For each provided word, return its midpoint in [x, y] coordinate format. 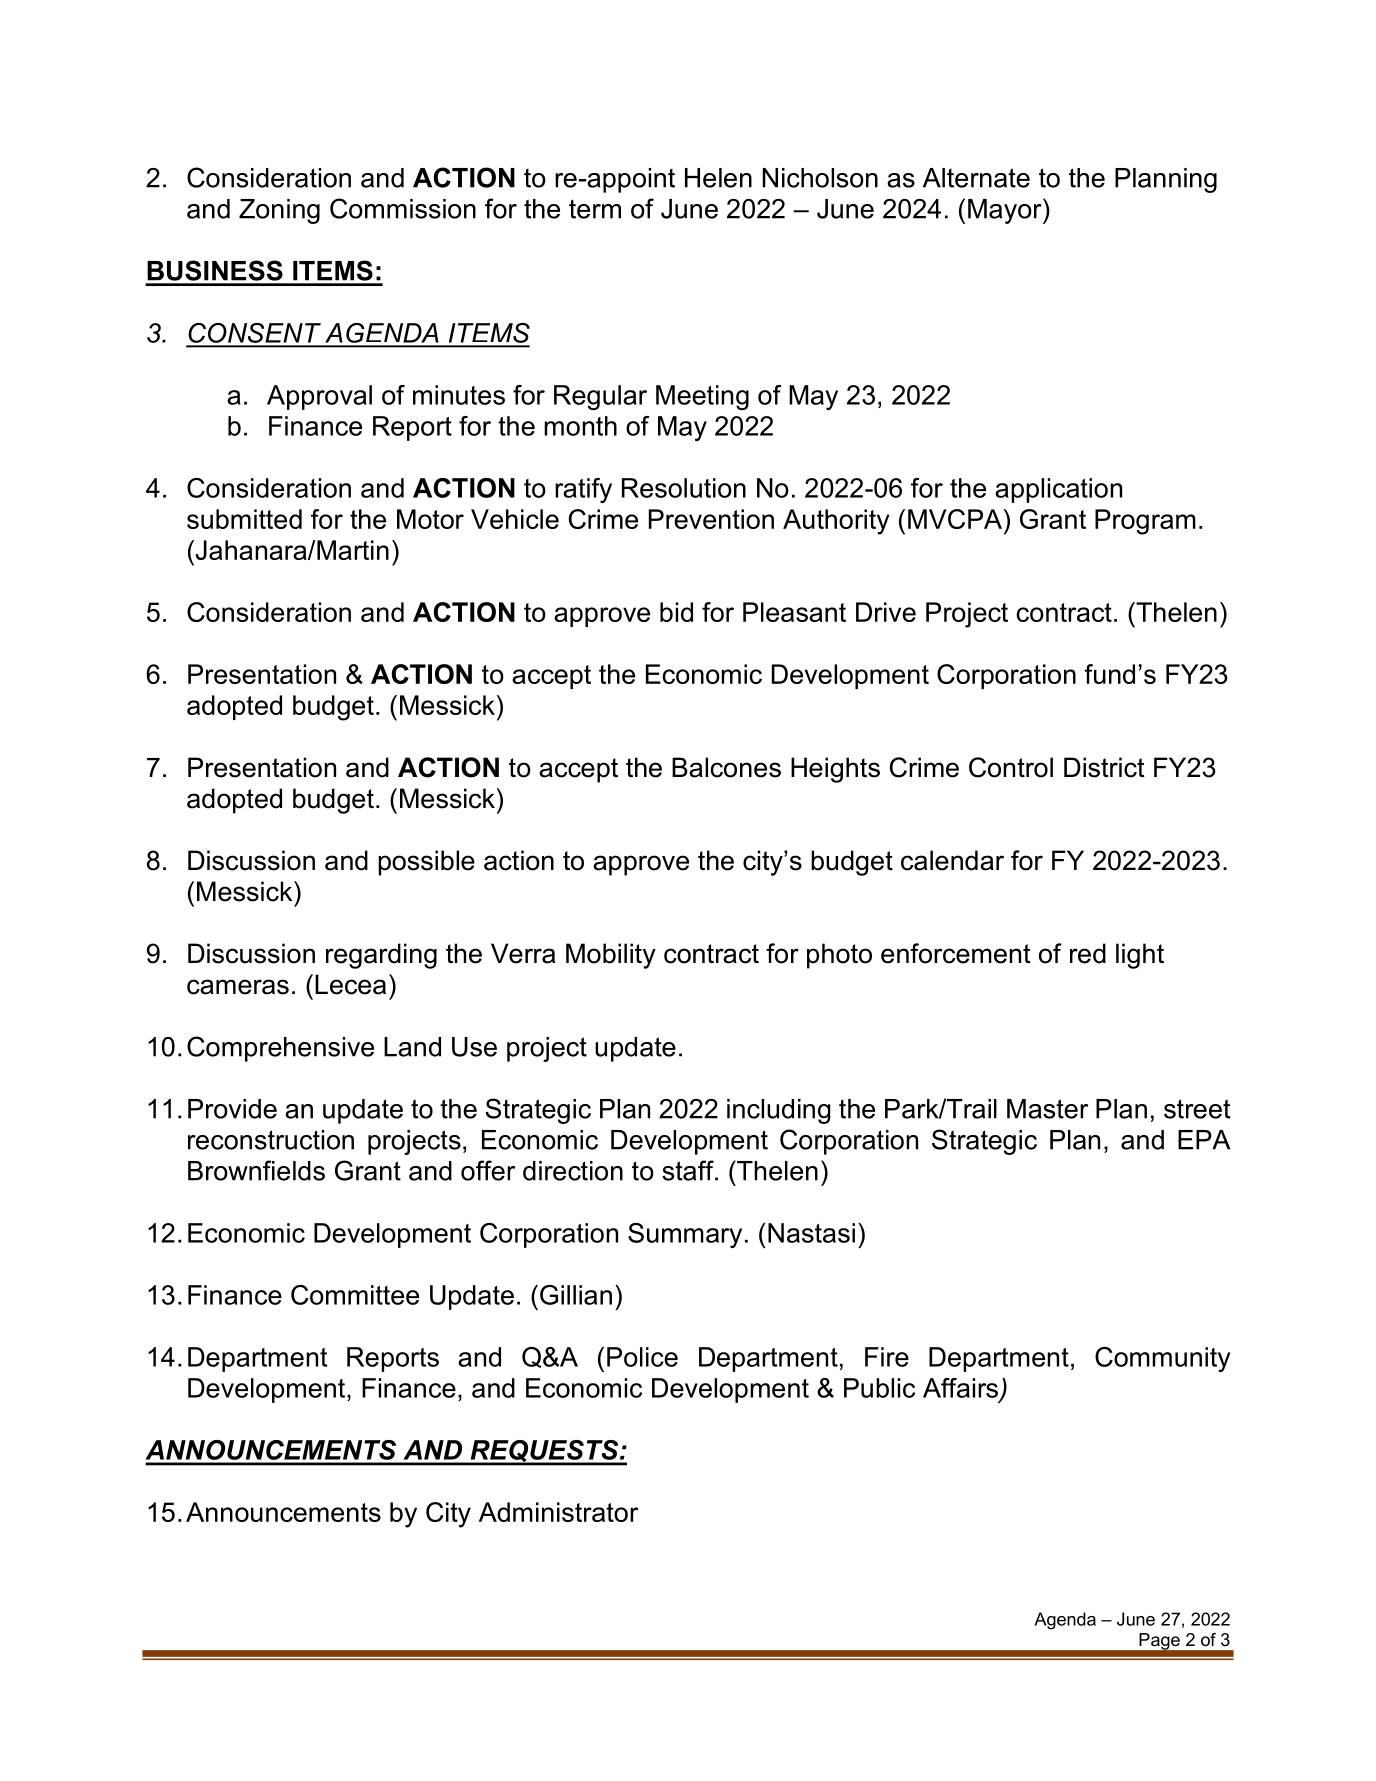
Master [1047, 1109]
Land [412, 1047]
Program [1145, 522]
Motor [430, 519]
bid [676, 612]
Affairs [962, 1389]
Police [642, 1357]
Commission [403, 208]
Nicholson [820, 178]
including [779, 1111]
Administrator [559, 1512]
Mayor [1006, 211]
